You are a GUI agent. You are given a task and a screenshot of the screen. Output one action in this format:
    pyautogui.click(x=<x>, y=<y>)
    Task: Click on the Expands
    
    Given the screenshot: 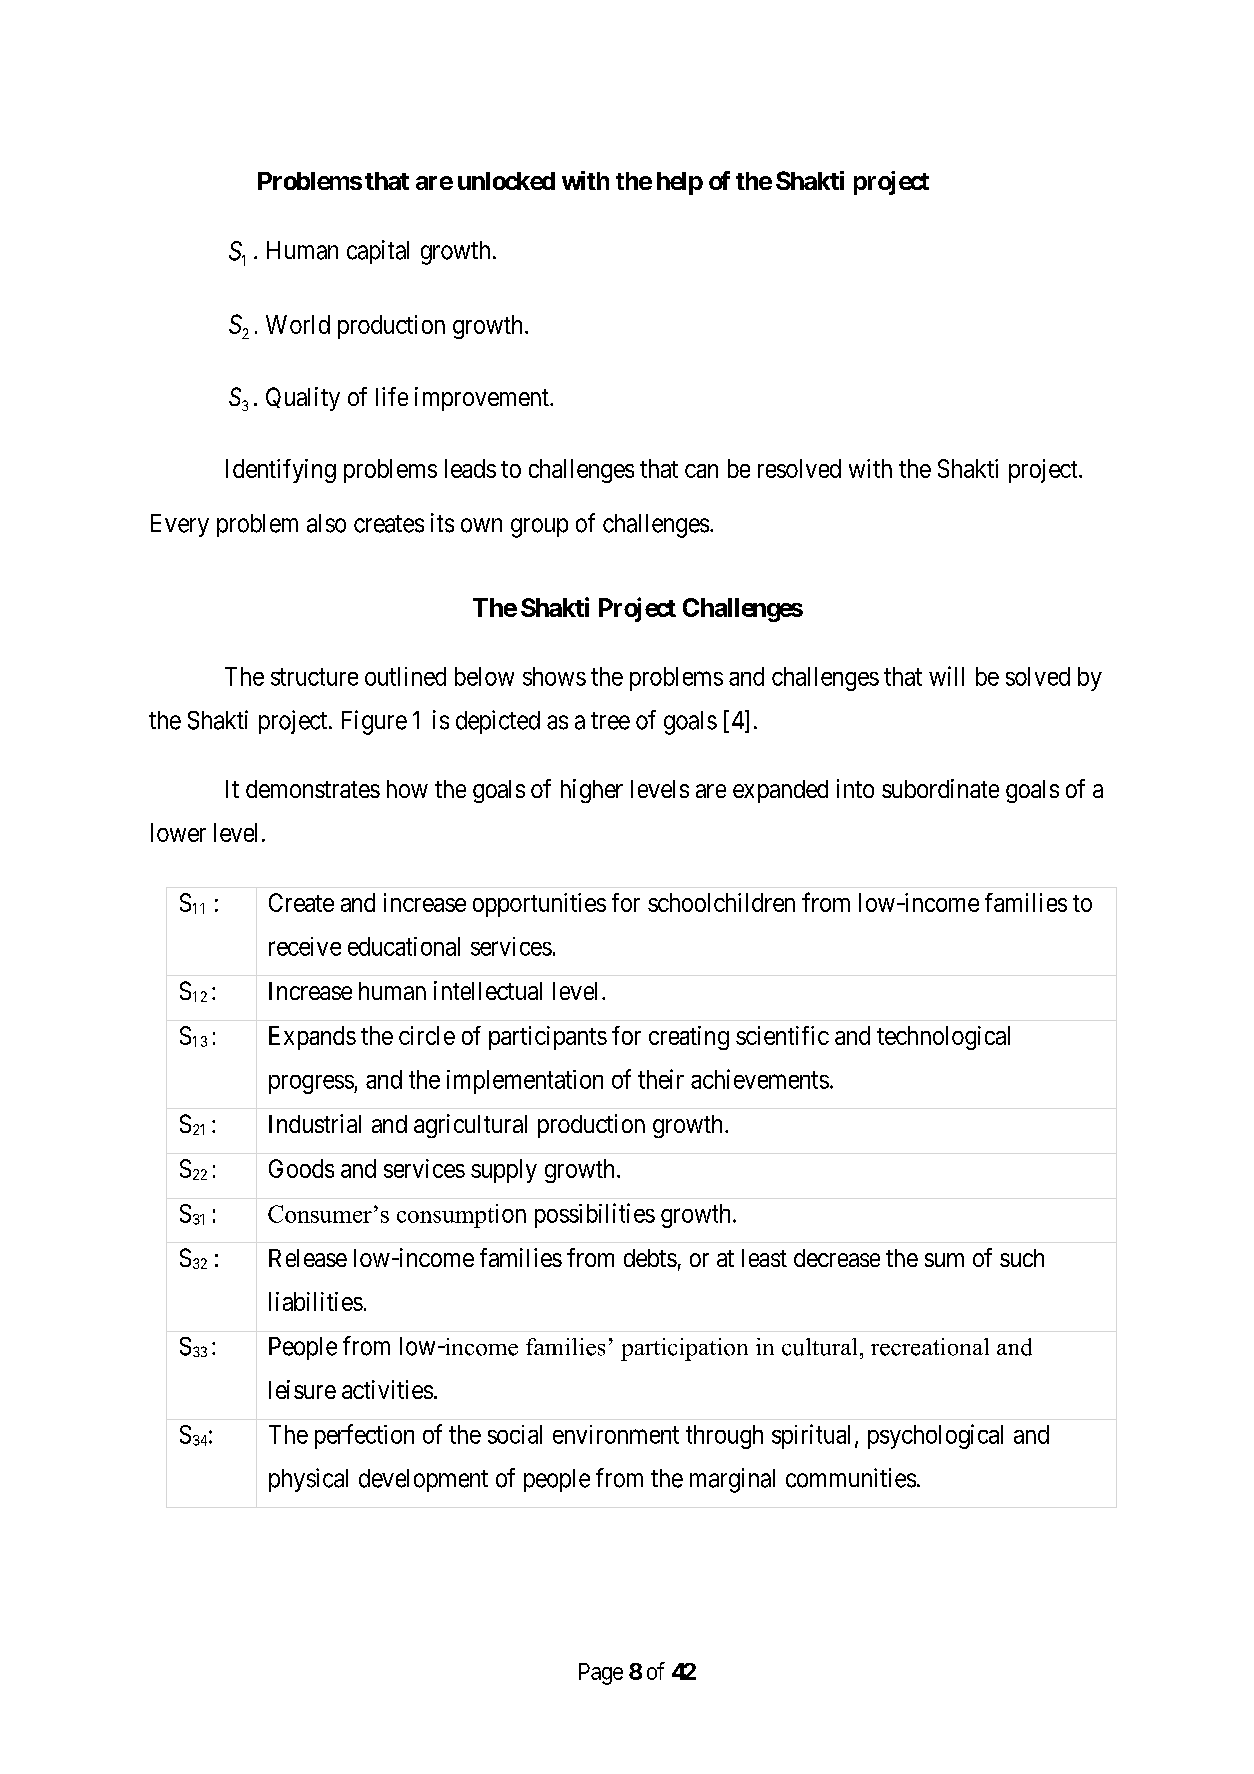 What is the action you would take?
    pyautogui.click(x=312, y=1038)
